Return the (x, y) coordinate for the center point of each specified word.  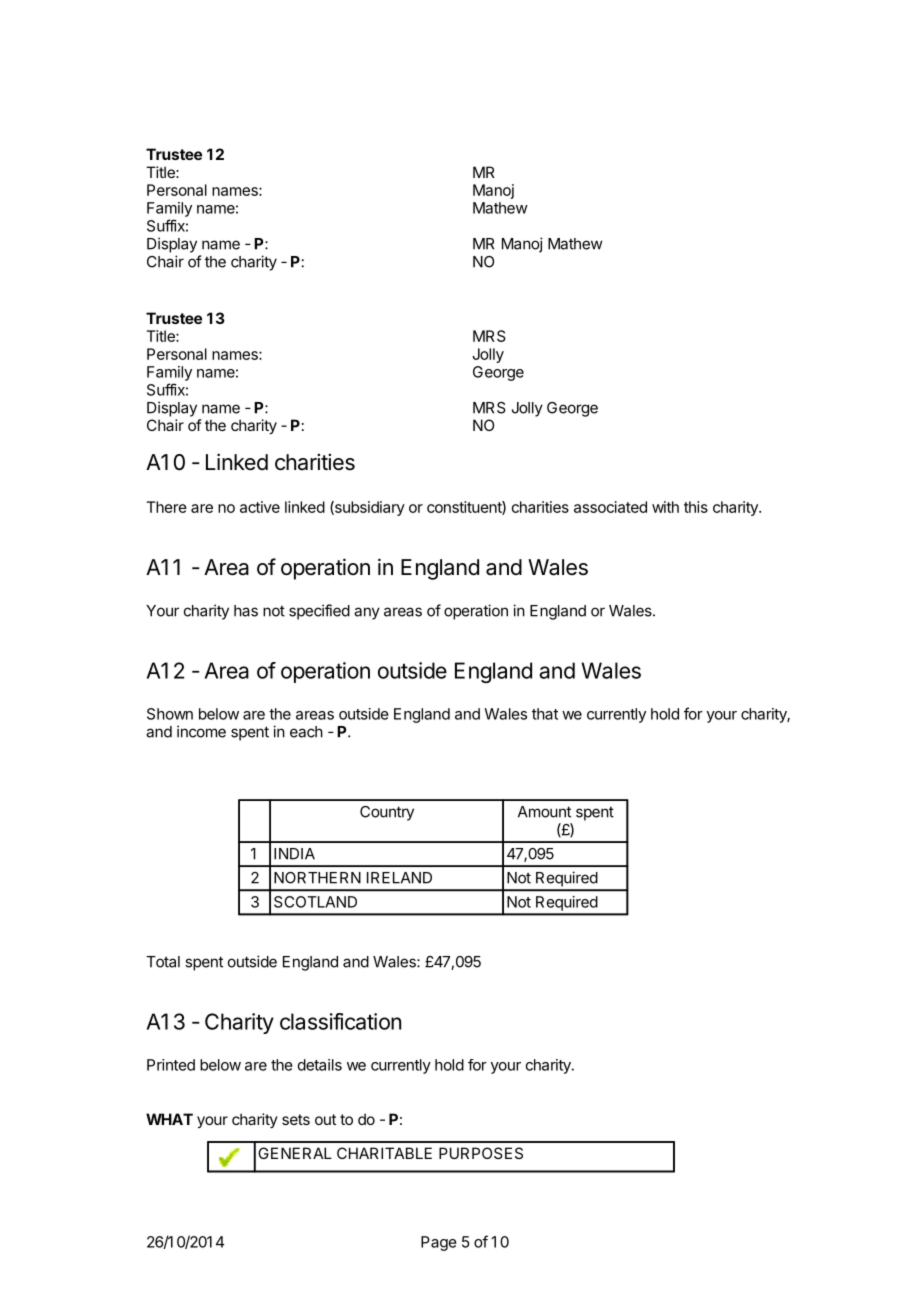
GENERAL (295, 1153)
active (260, 507)
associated (610, 507)
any (367, 613)
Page (439, 1243)
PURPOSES (481, 1153)
